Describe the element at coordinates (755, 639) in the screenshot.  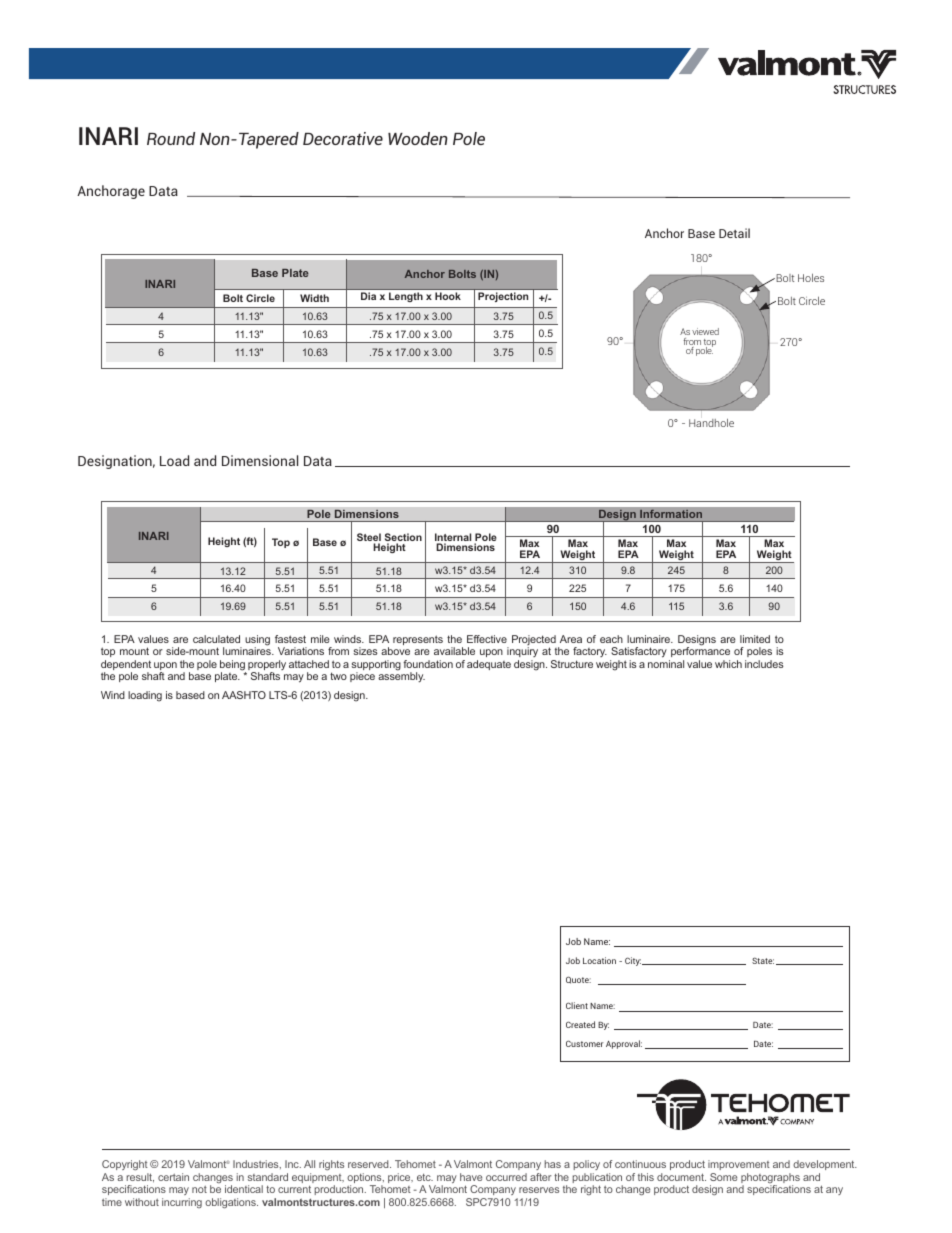
I see `limited` at that location.
